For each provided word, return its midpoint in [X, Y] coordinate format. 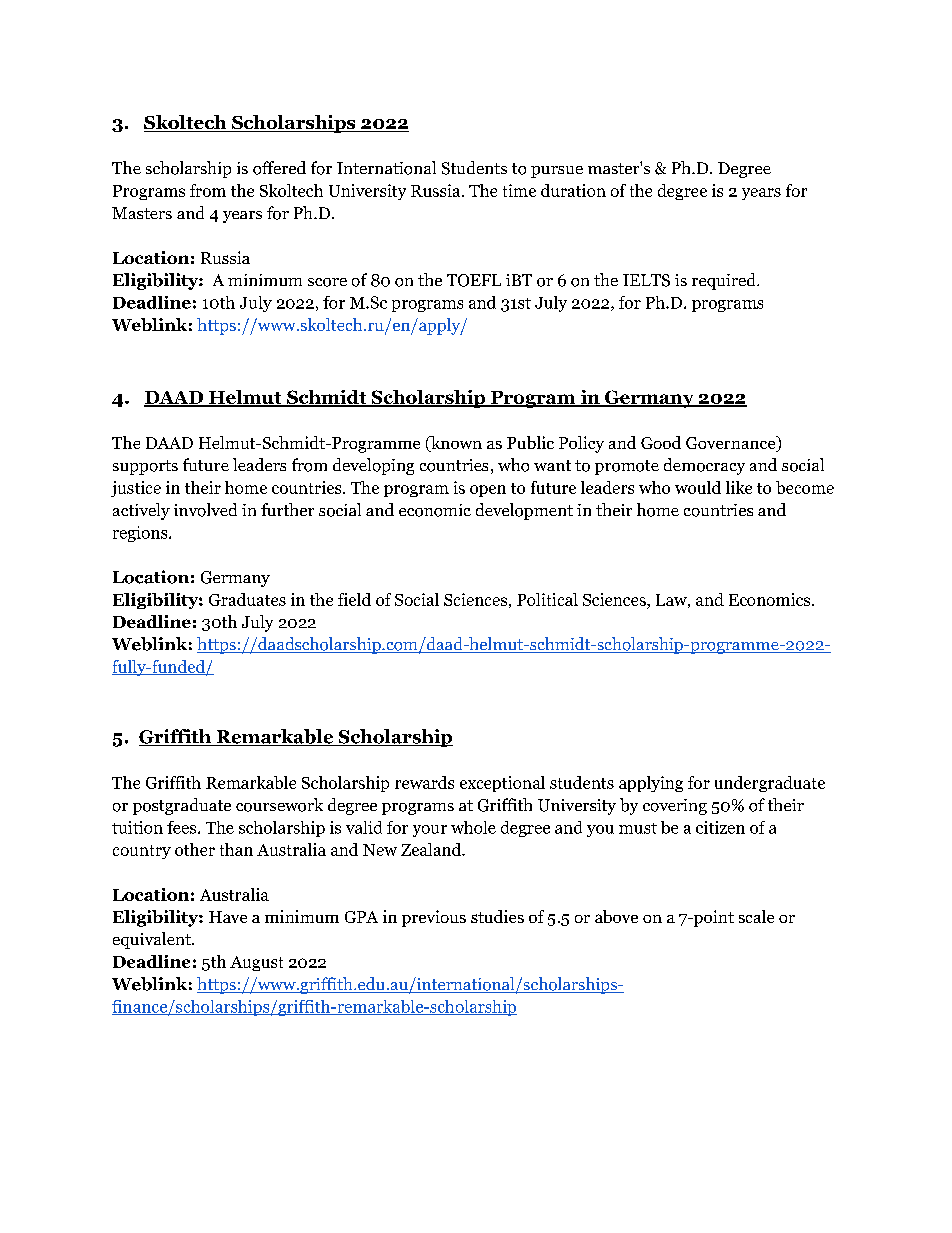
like [739, 487]
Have [228, 917]
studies [497, 916]
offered [279, 168]
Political [547, 599]
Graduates [247, 599]
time [519, 190]
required [725, 281]
